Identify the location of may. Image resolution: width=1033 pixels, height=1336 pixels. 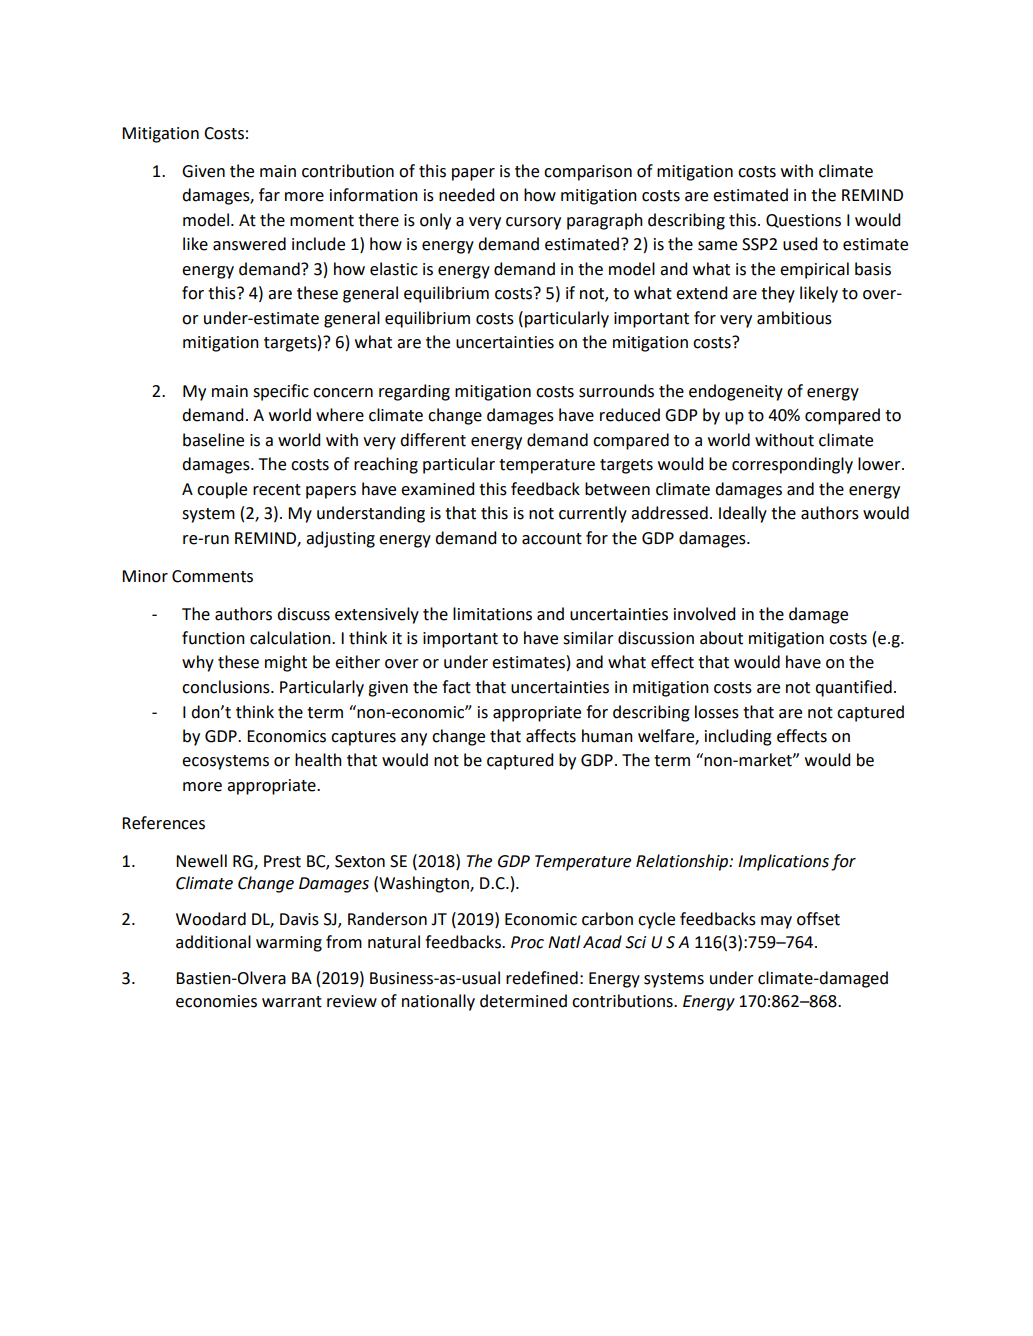
(776, 922).
